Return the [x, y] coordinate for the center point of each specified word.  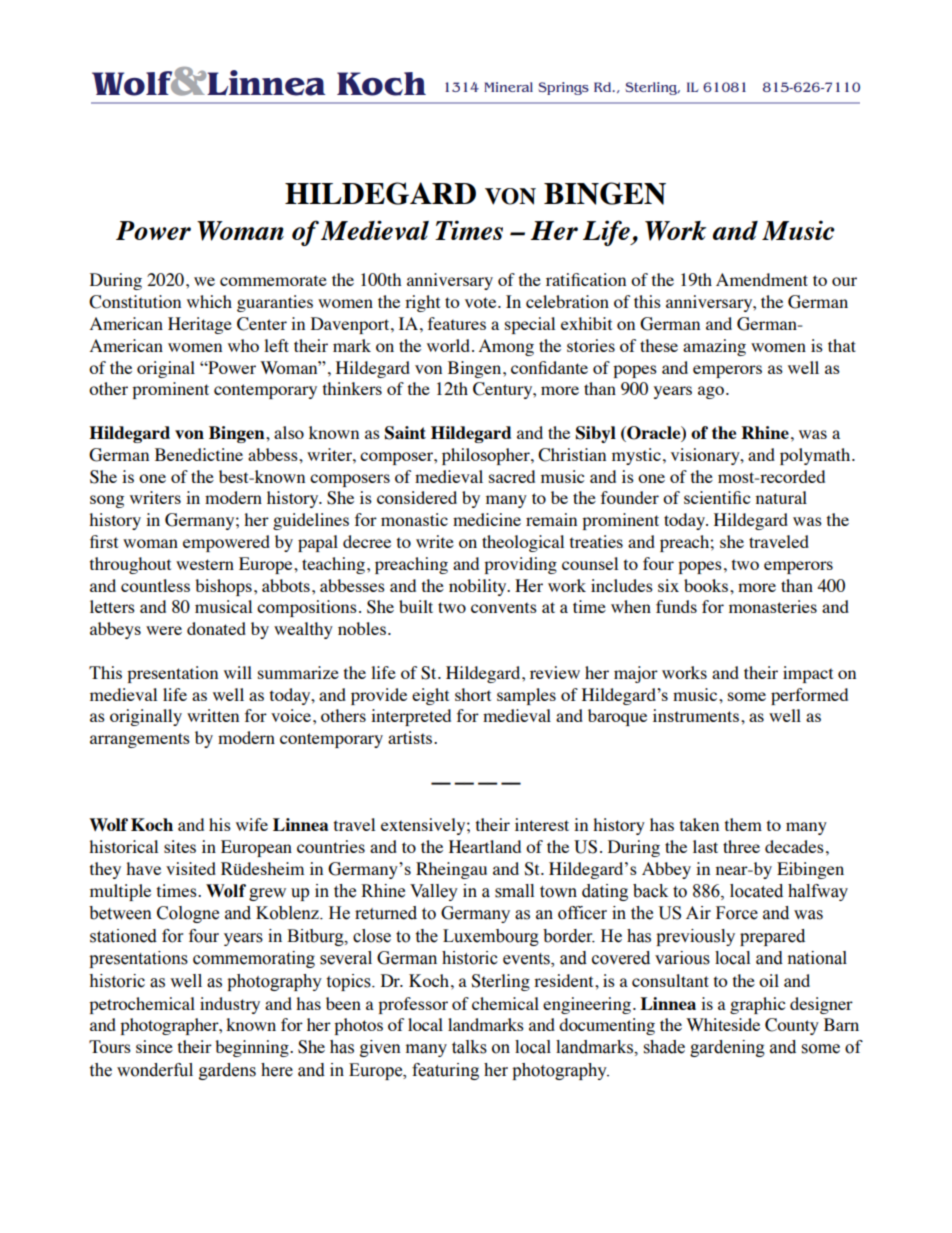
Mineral [508, 87]
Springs [563, 88]
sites [180, 846]
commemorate [273, 280]
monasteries [773, 606]
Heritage [200, 325]
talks [469, 1047]
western [205, 564]
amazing [714, 347]
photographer [170, 1026]
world [448, 345]
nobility [479, 587]
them [743, 824]
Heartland [485, 846]
